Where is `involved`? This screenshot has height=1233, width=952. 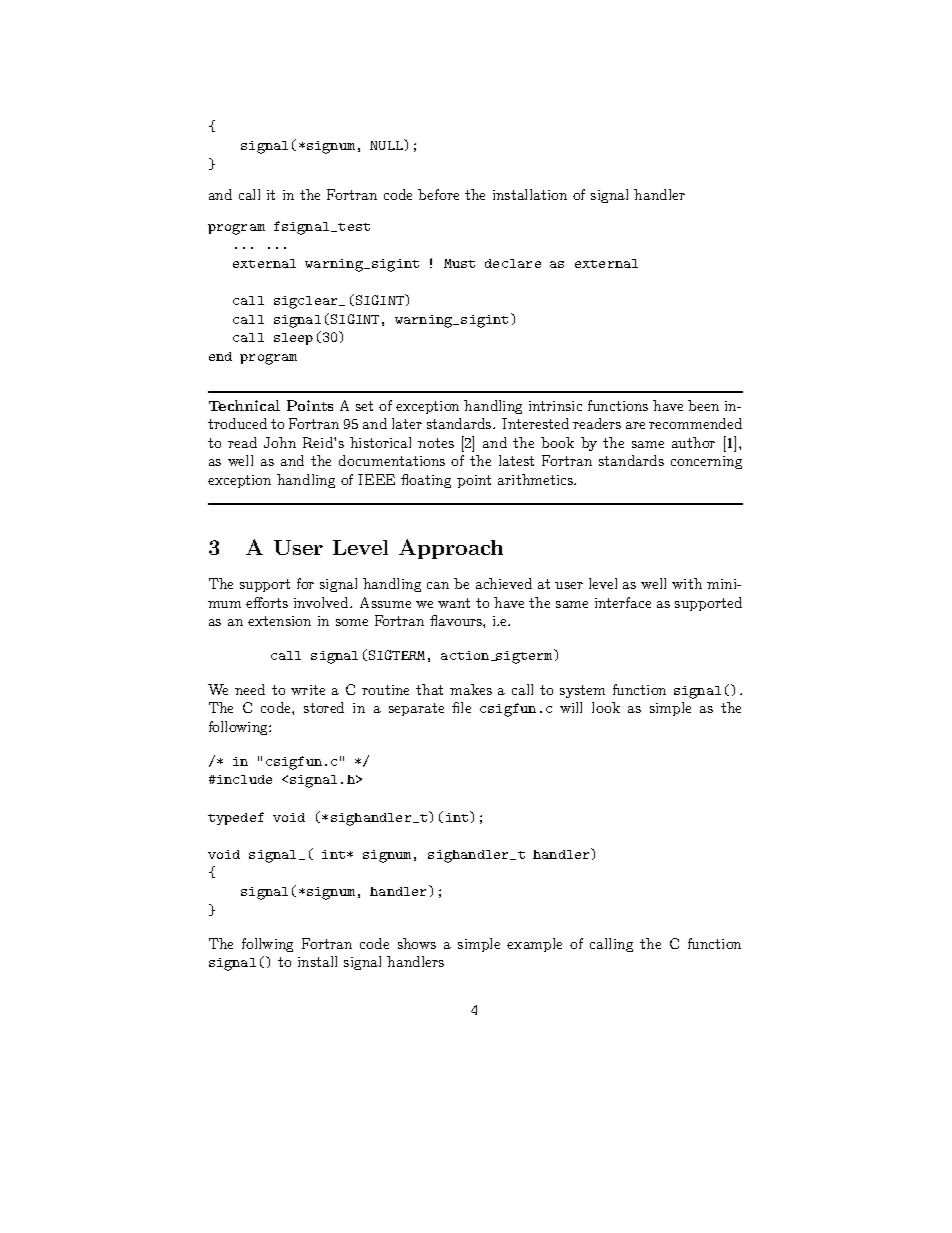
involved is located at coordinates (322, 602).
